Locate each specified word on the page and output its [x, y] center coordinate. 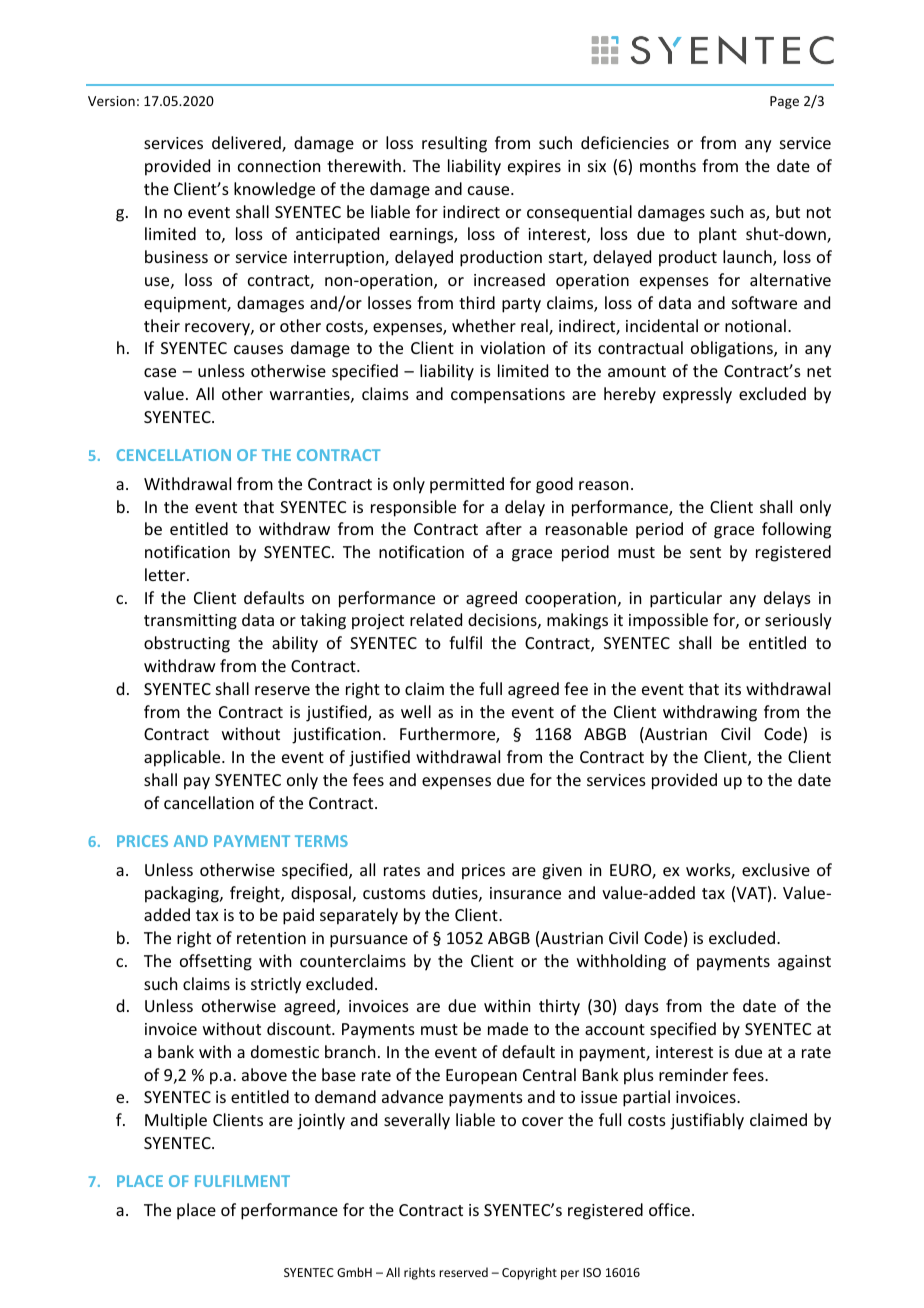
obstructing [187, 644]
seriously [798, 621]
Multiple [176, 1121]
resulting [454, 144]
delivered [247, 144]
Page [784, 102]
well [416, 711]
